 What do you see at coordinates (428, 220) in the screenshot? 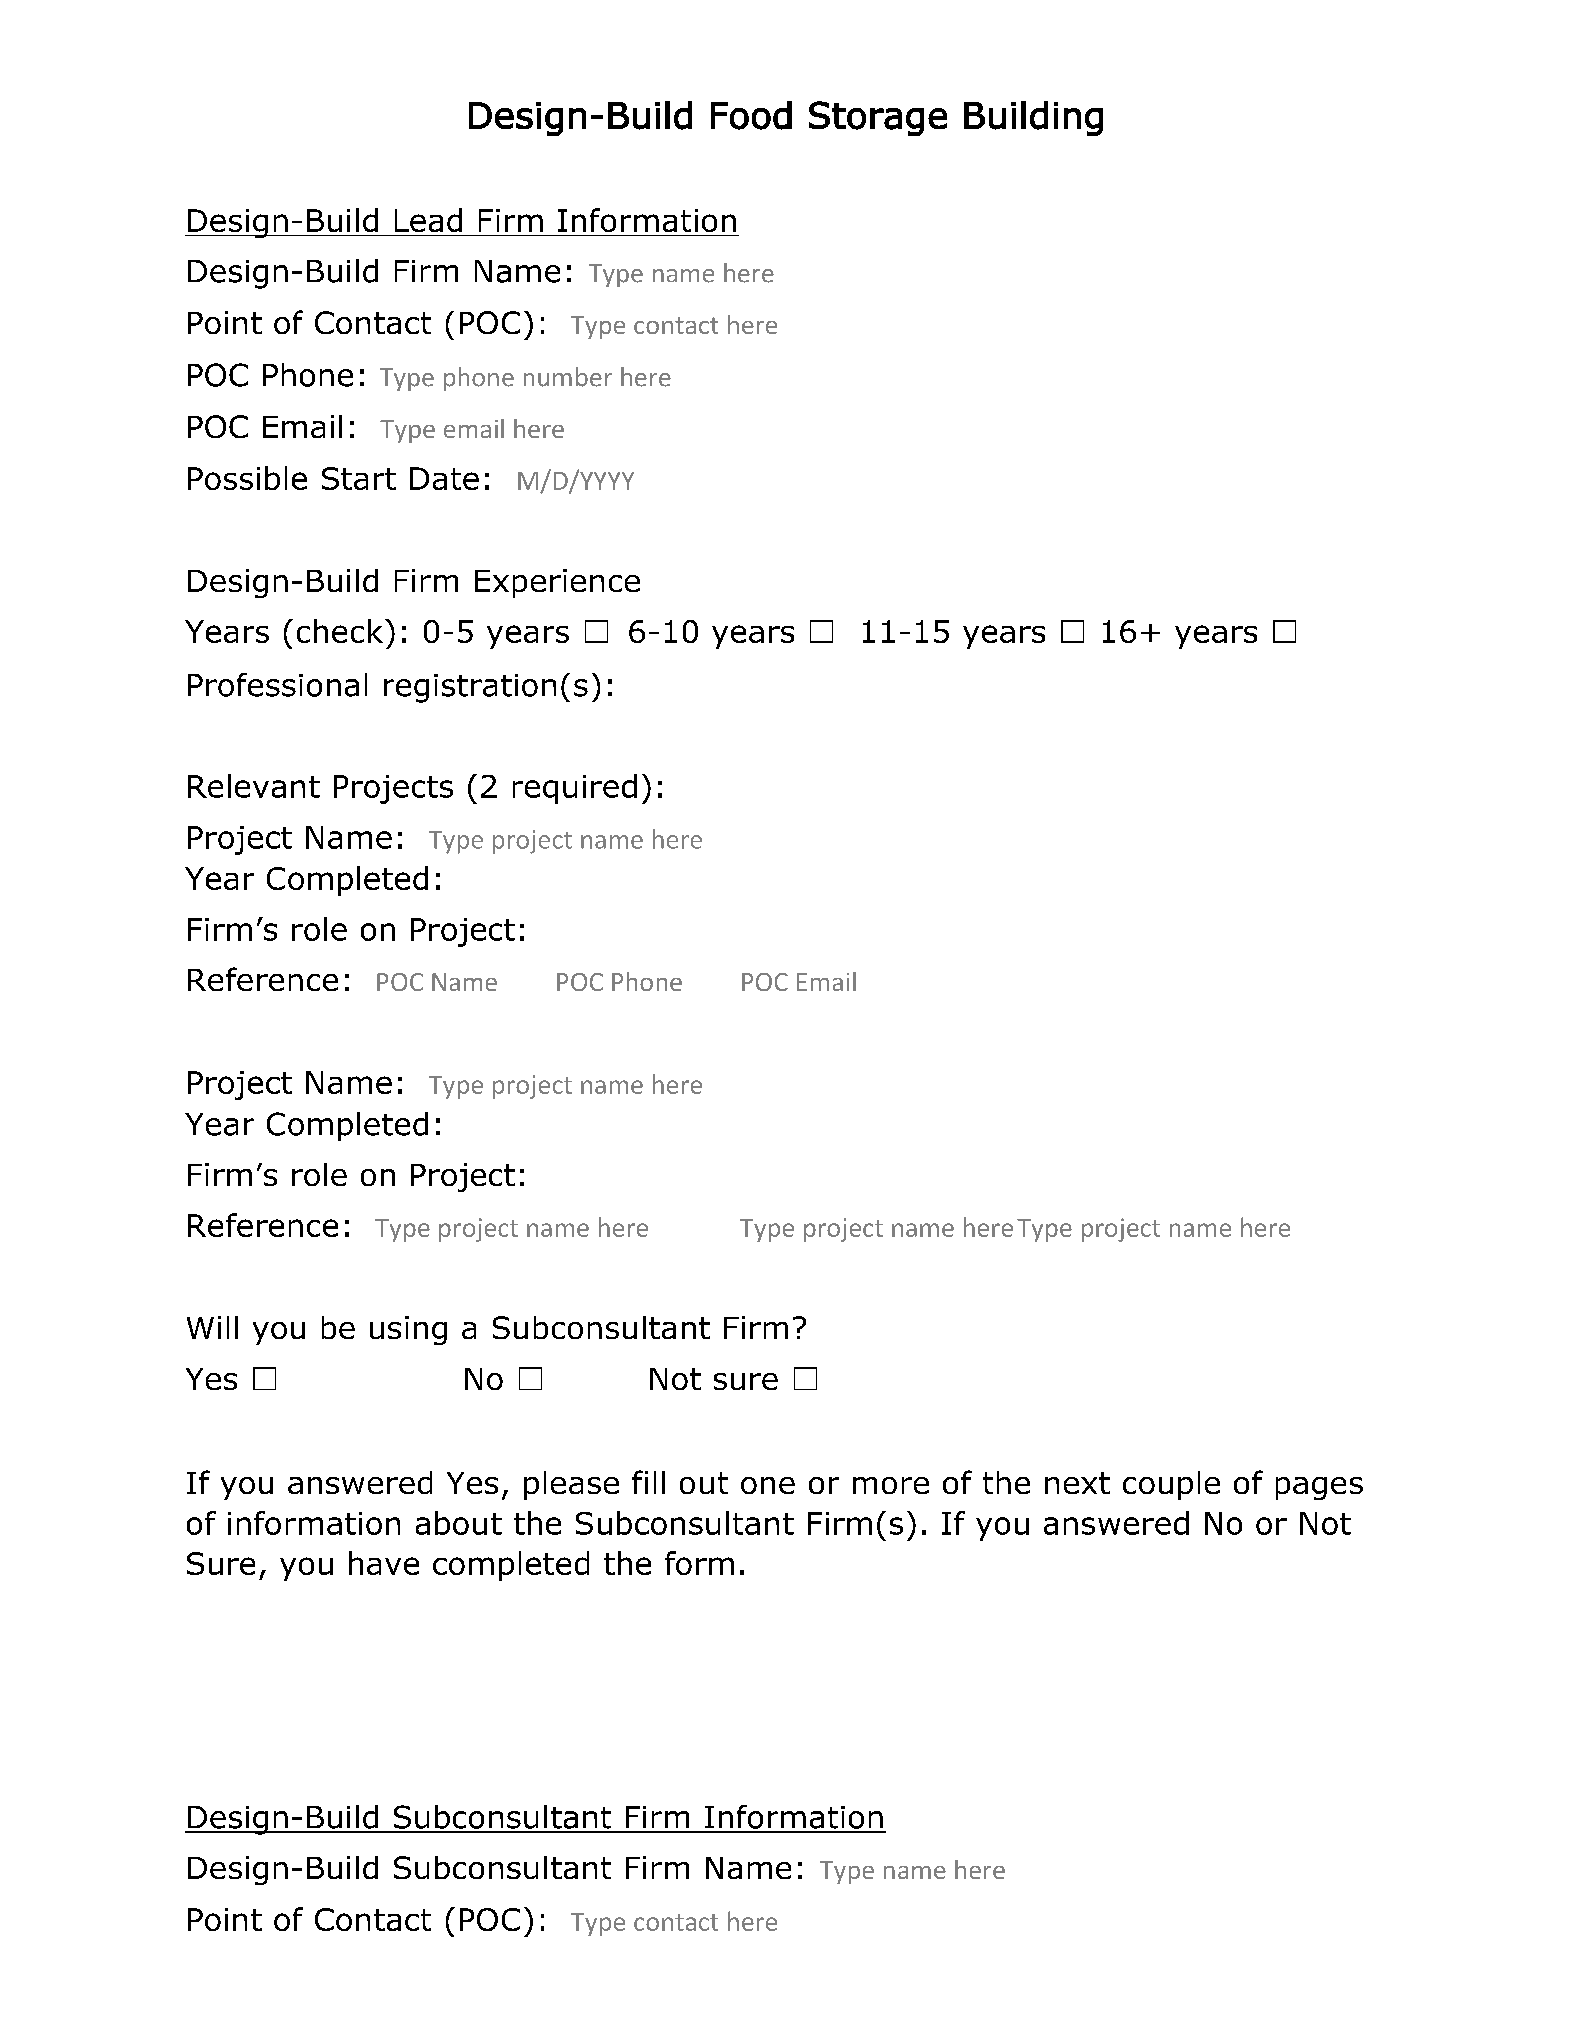
I see `Lead` at bounding box center [428, 220].
